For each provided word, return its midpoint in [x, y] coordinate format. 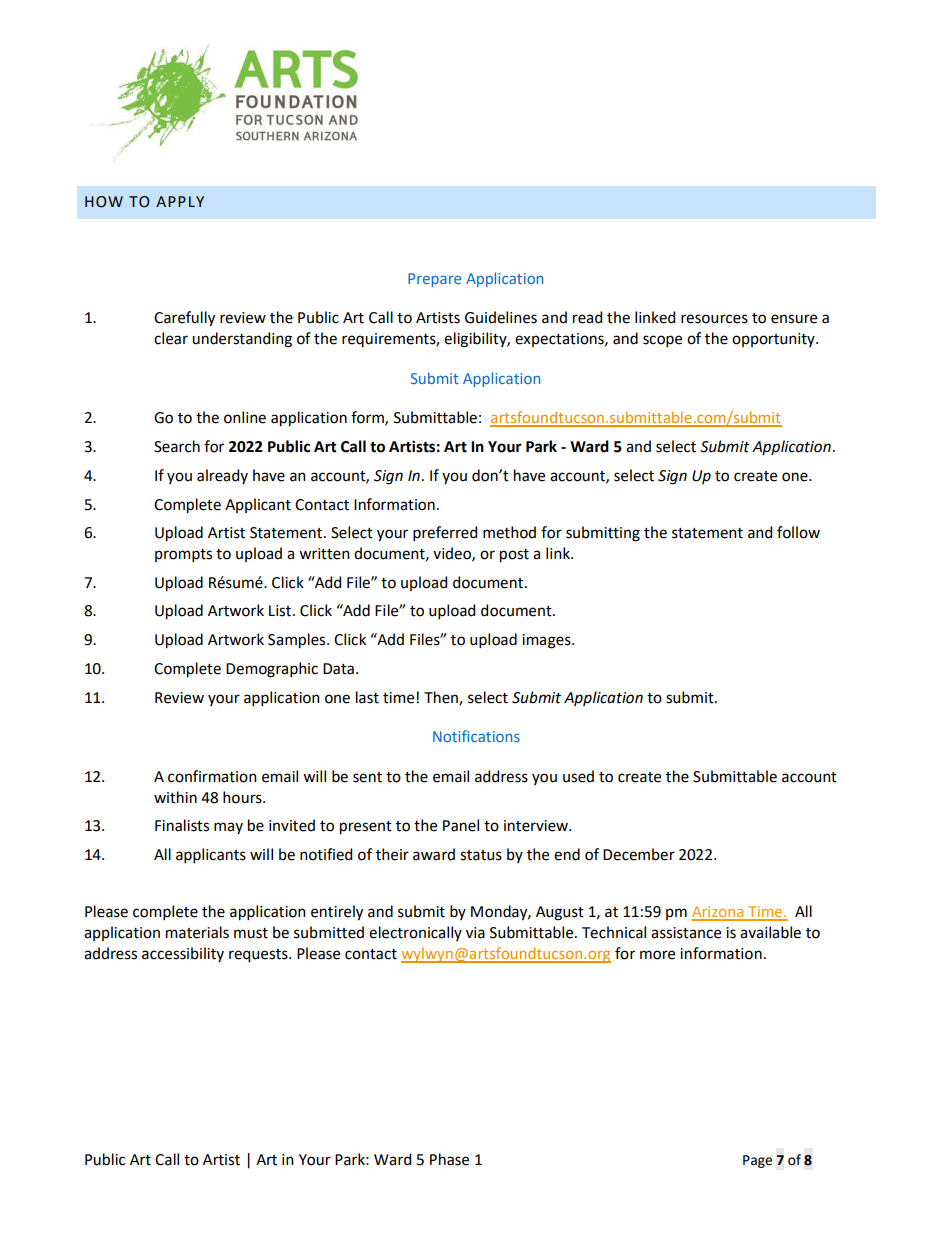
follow [798, 532]
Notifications [476, 736]
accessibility [183, 954]
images [547, 641]
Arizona [719, 913]
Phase [449, 1159]
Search [177, 446]
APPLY [180, 201]
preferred [445, 533]
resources [714, 319]
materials [197, 932]
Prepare [434, 280]
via [475, 933]
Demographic [272, 670]
